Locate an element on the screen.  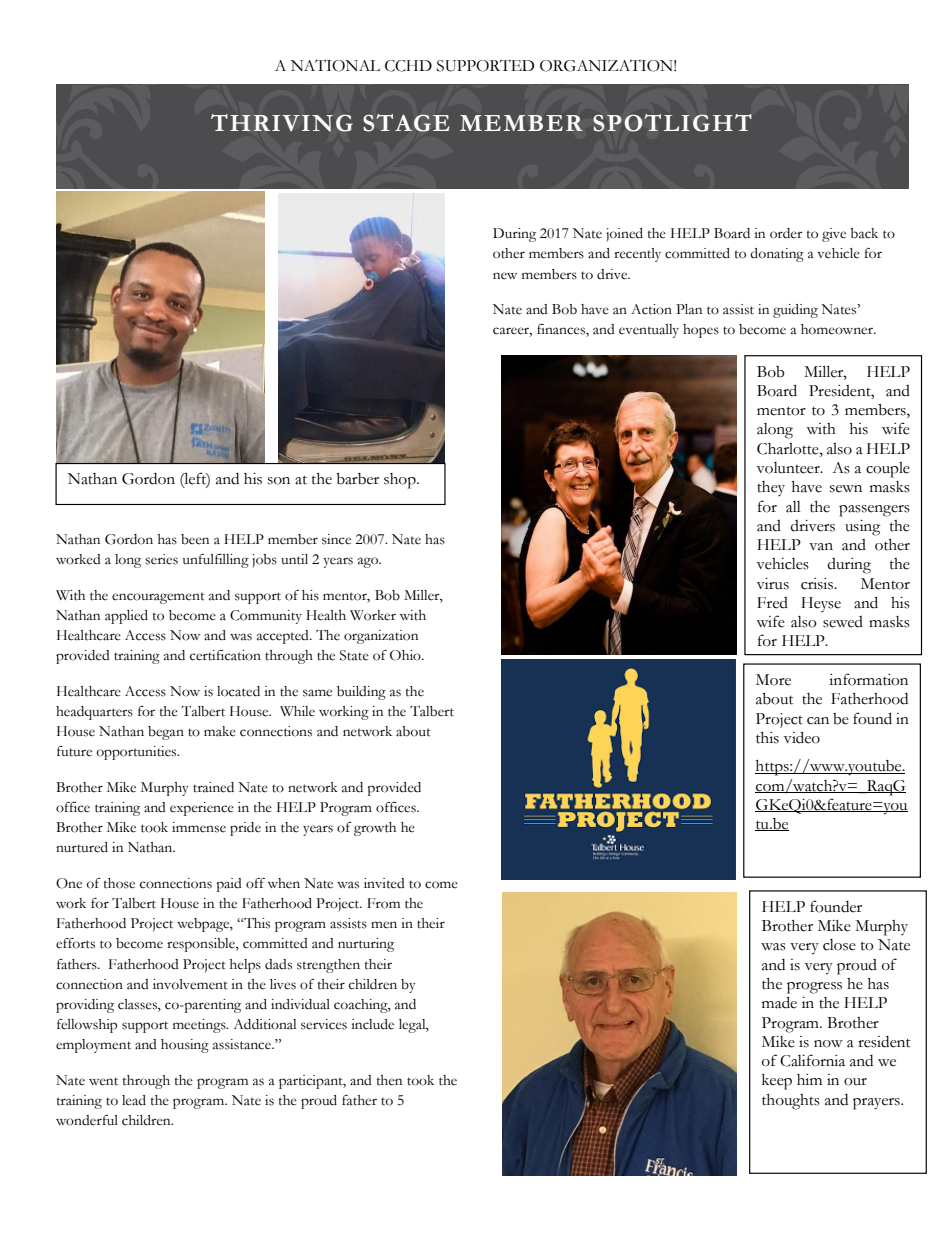
son is located at coordinates (279, 481).
